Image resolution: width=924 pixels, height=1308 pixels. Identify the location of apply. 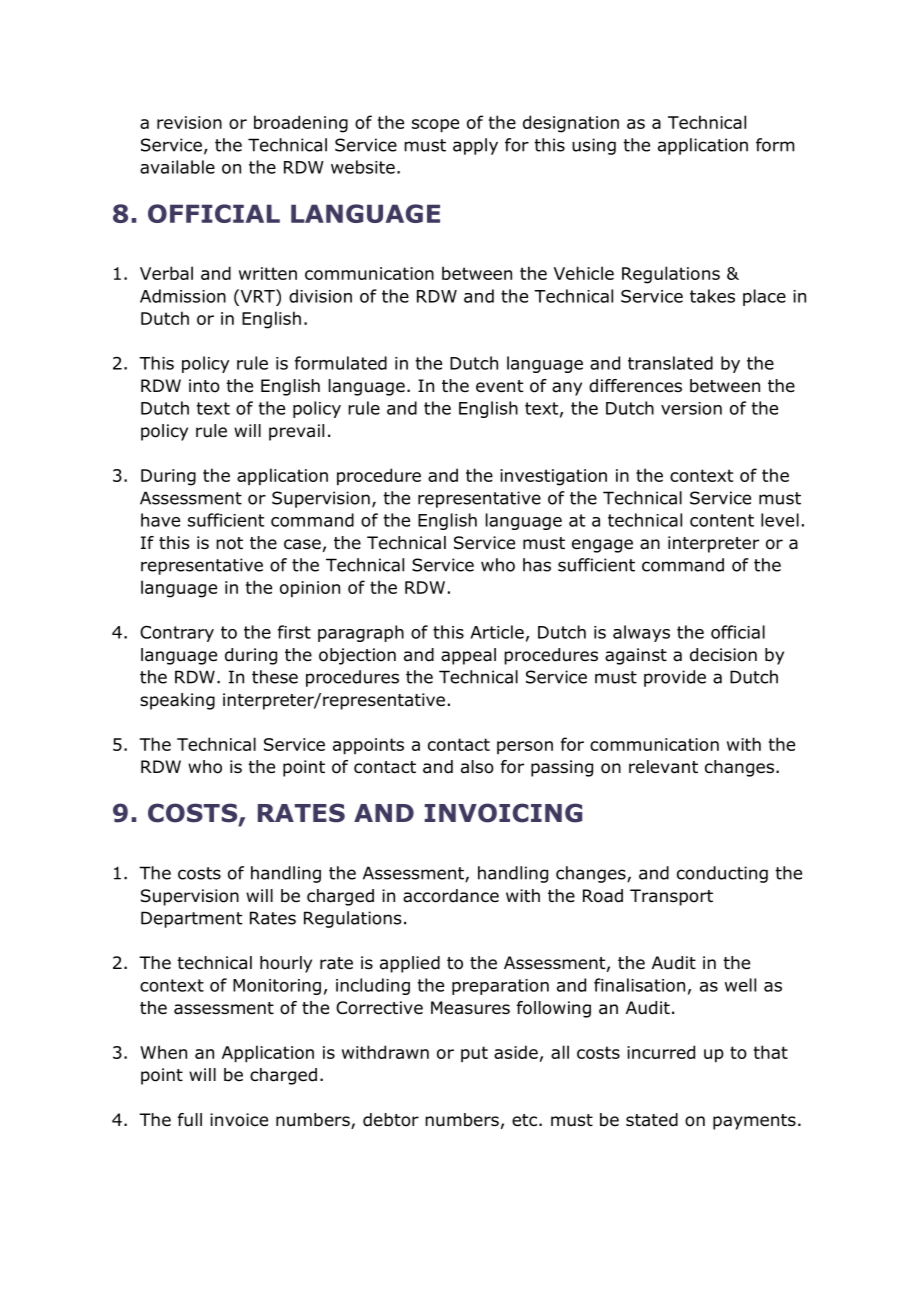
(475, 146).
